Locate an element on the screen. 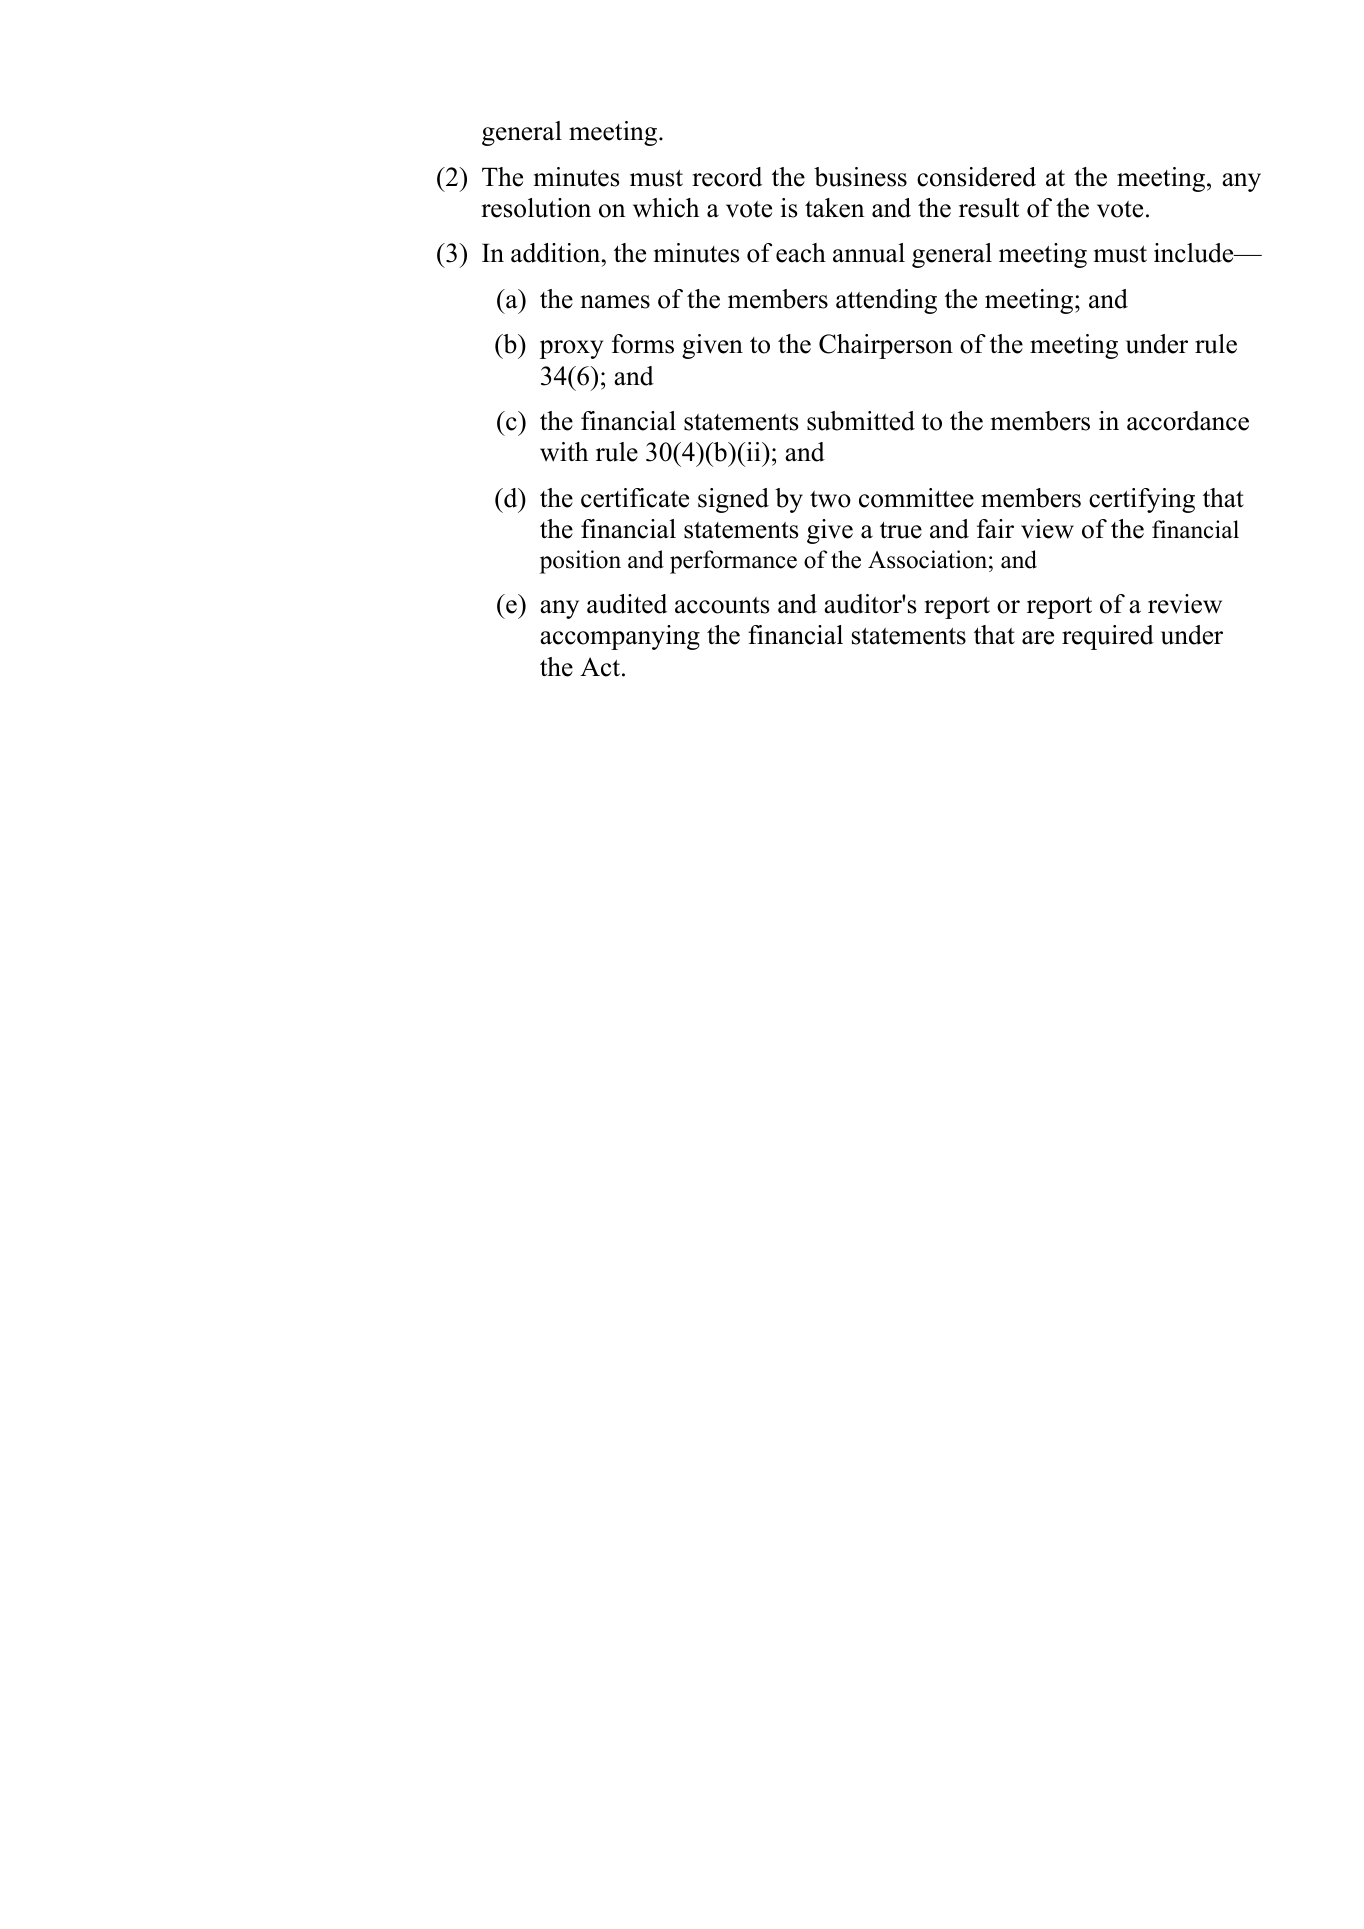  attending is located at coordinates (886, 301).
